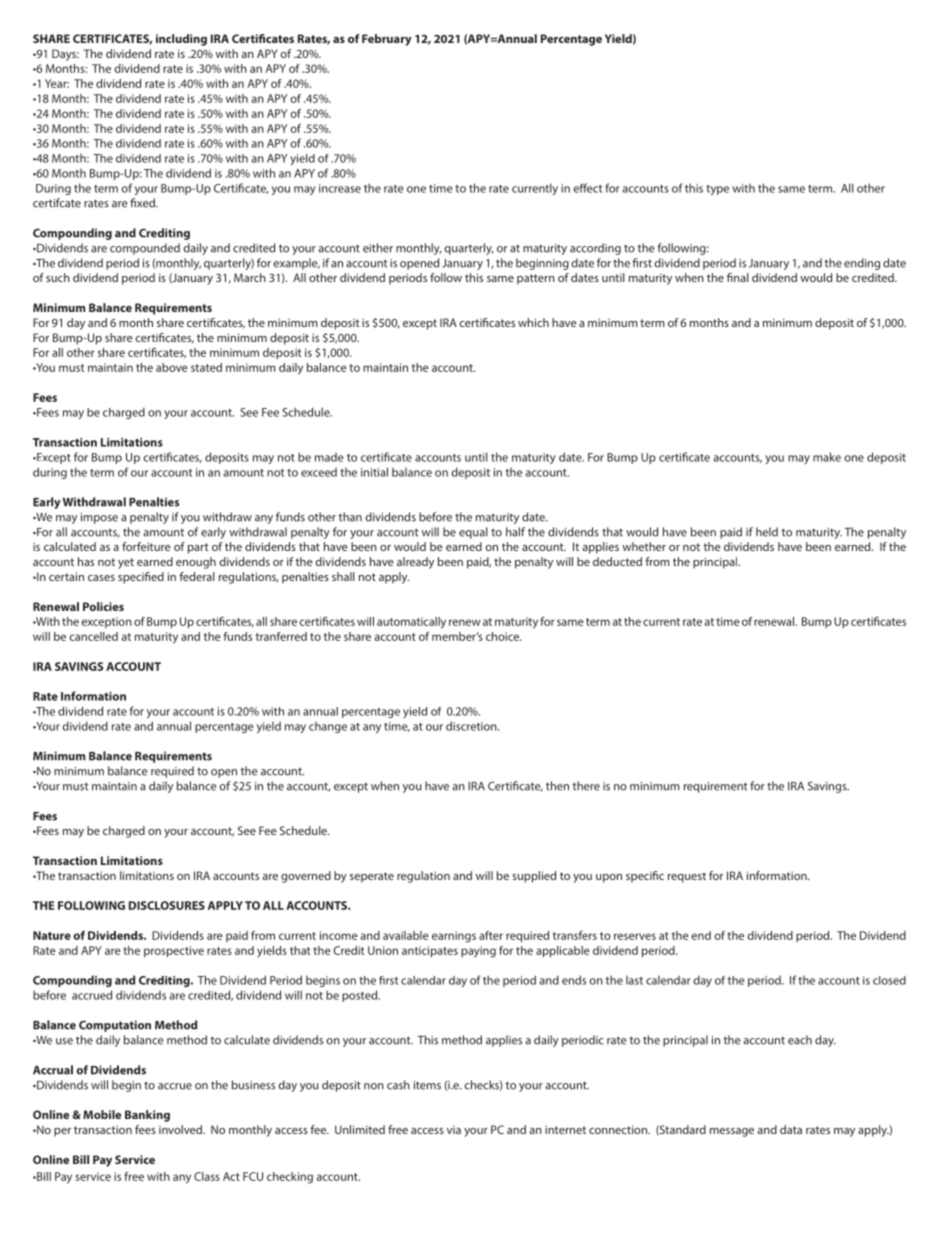  What do you see at coordinates (387, 40) in the screenshot?
I see `February` at bounding box center [387, 40].
